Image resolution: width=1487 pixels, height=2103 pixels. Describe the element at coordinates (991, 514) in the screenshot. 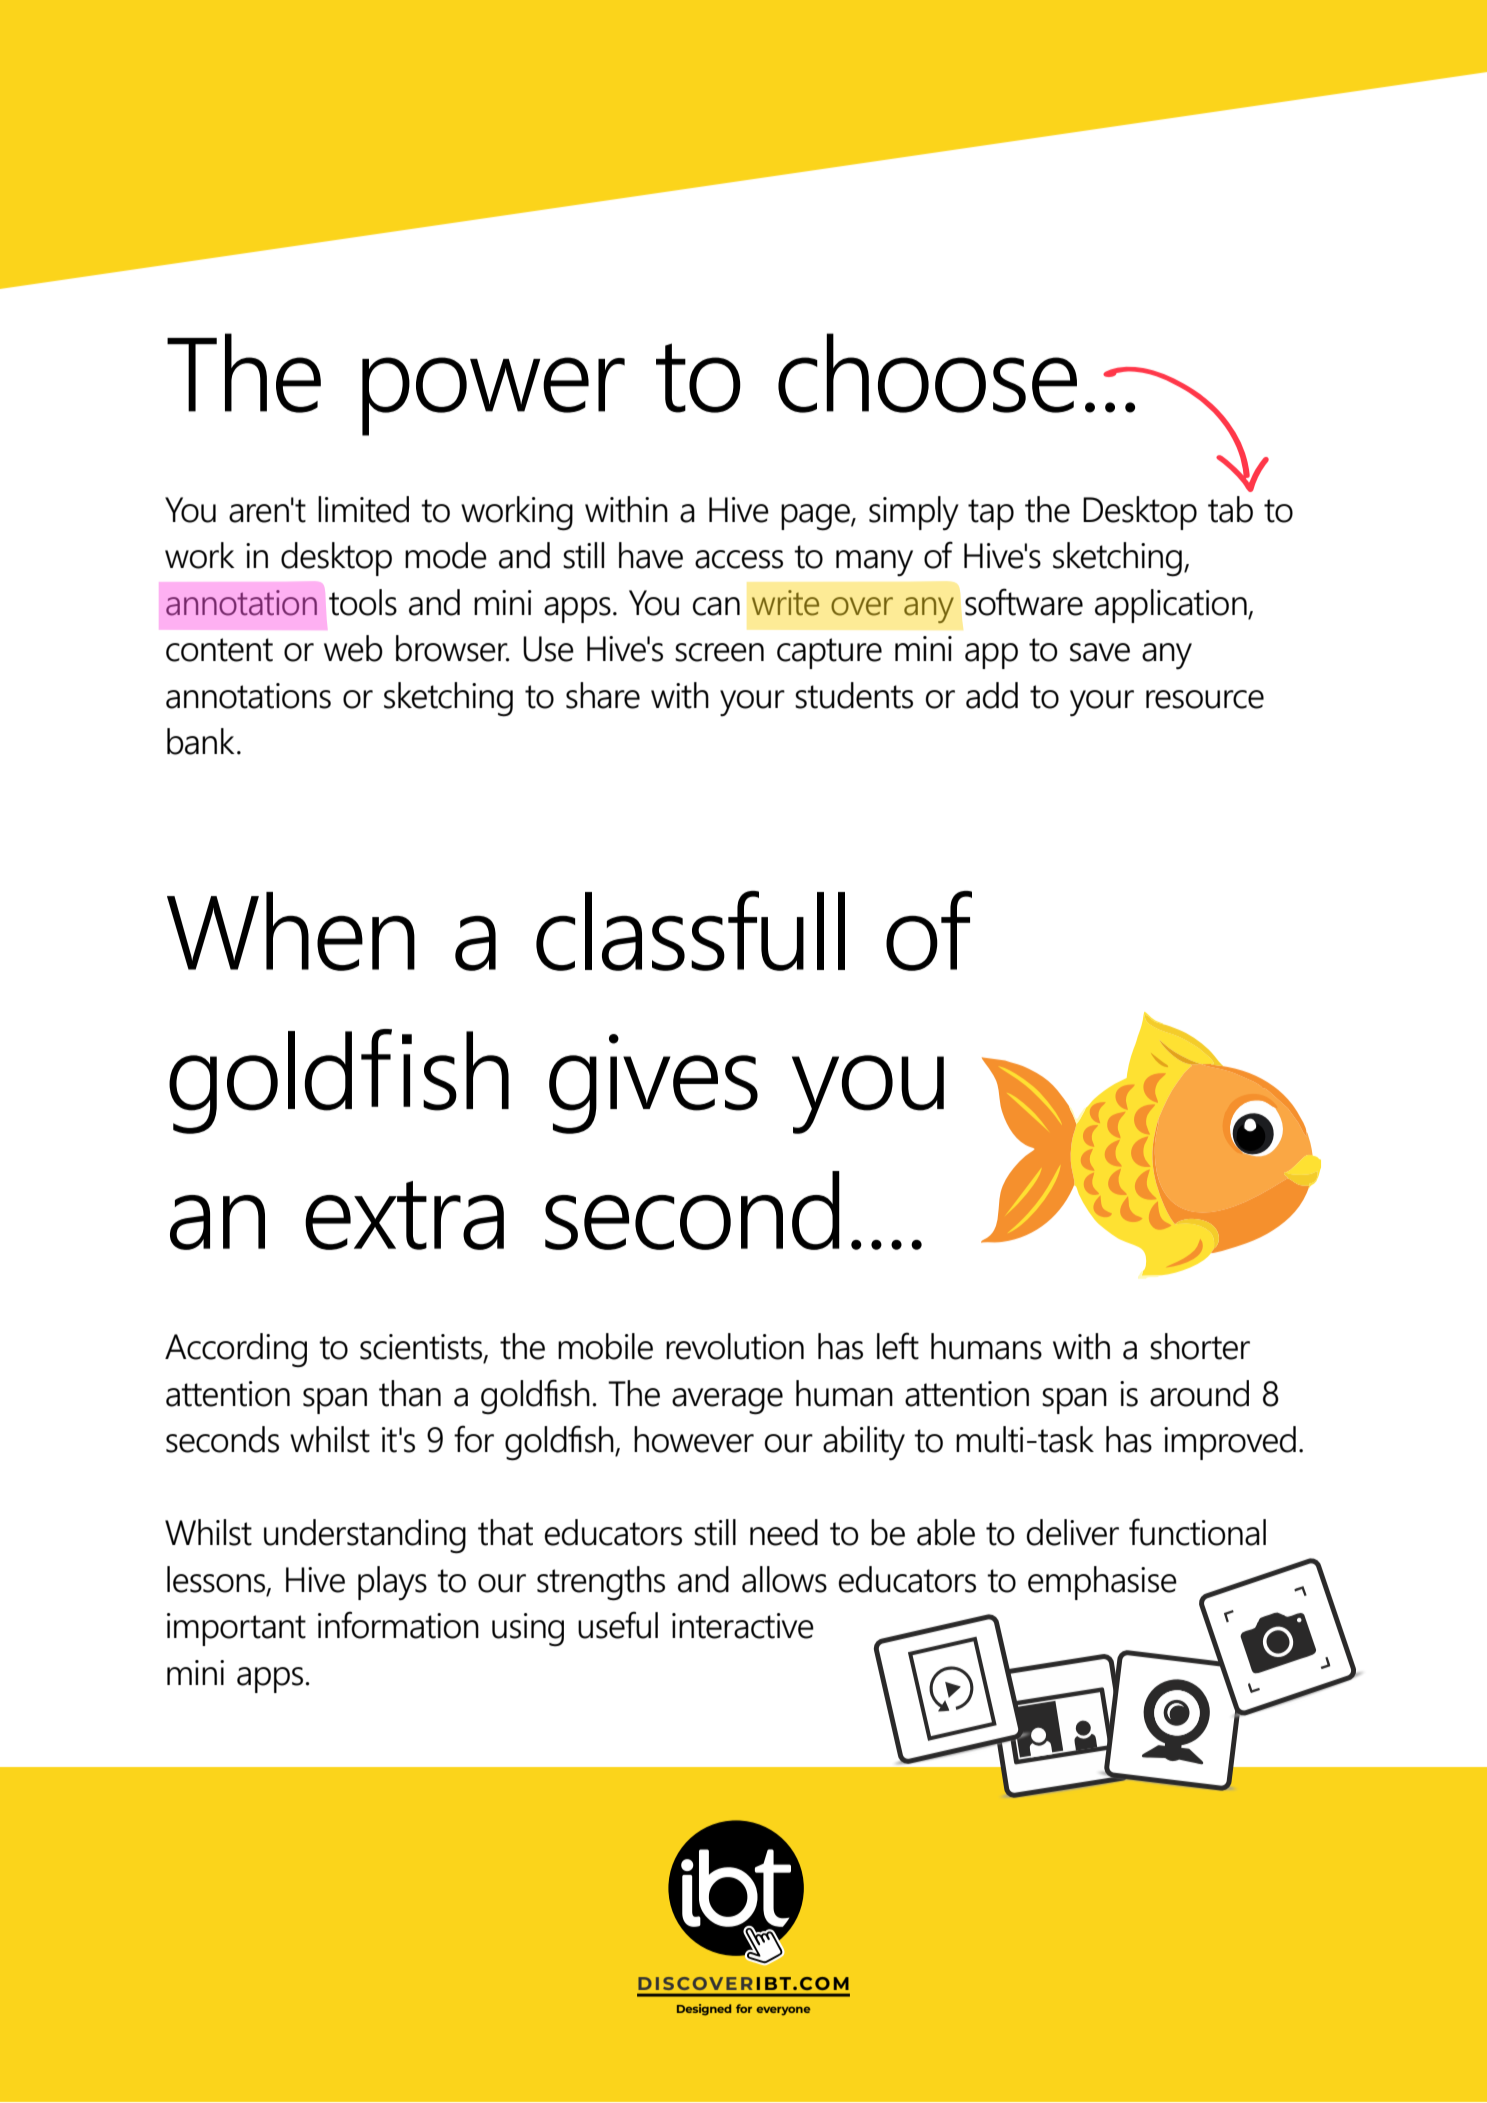

I see `tap` at that location.
